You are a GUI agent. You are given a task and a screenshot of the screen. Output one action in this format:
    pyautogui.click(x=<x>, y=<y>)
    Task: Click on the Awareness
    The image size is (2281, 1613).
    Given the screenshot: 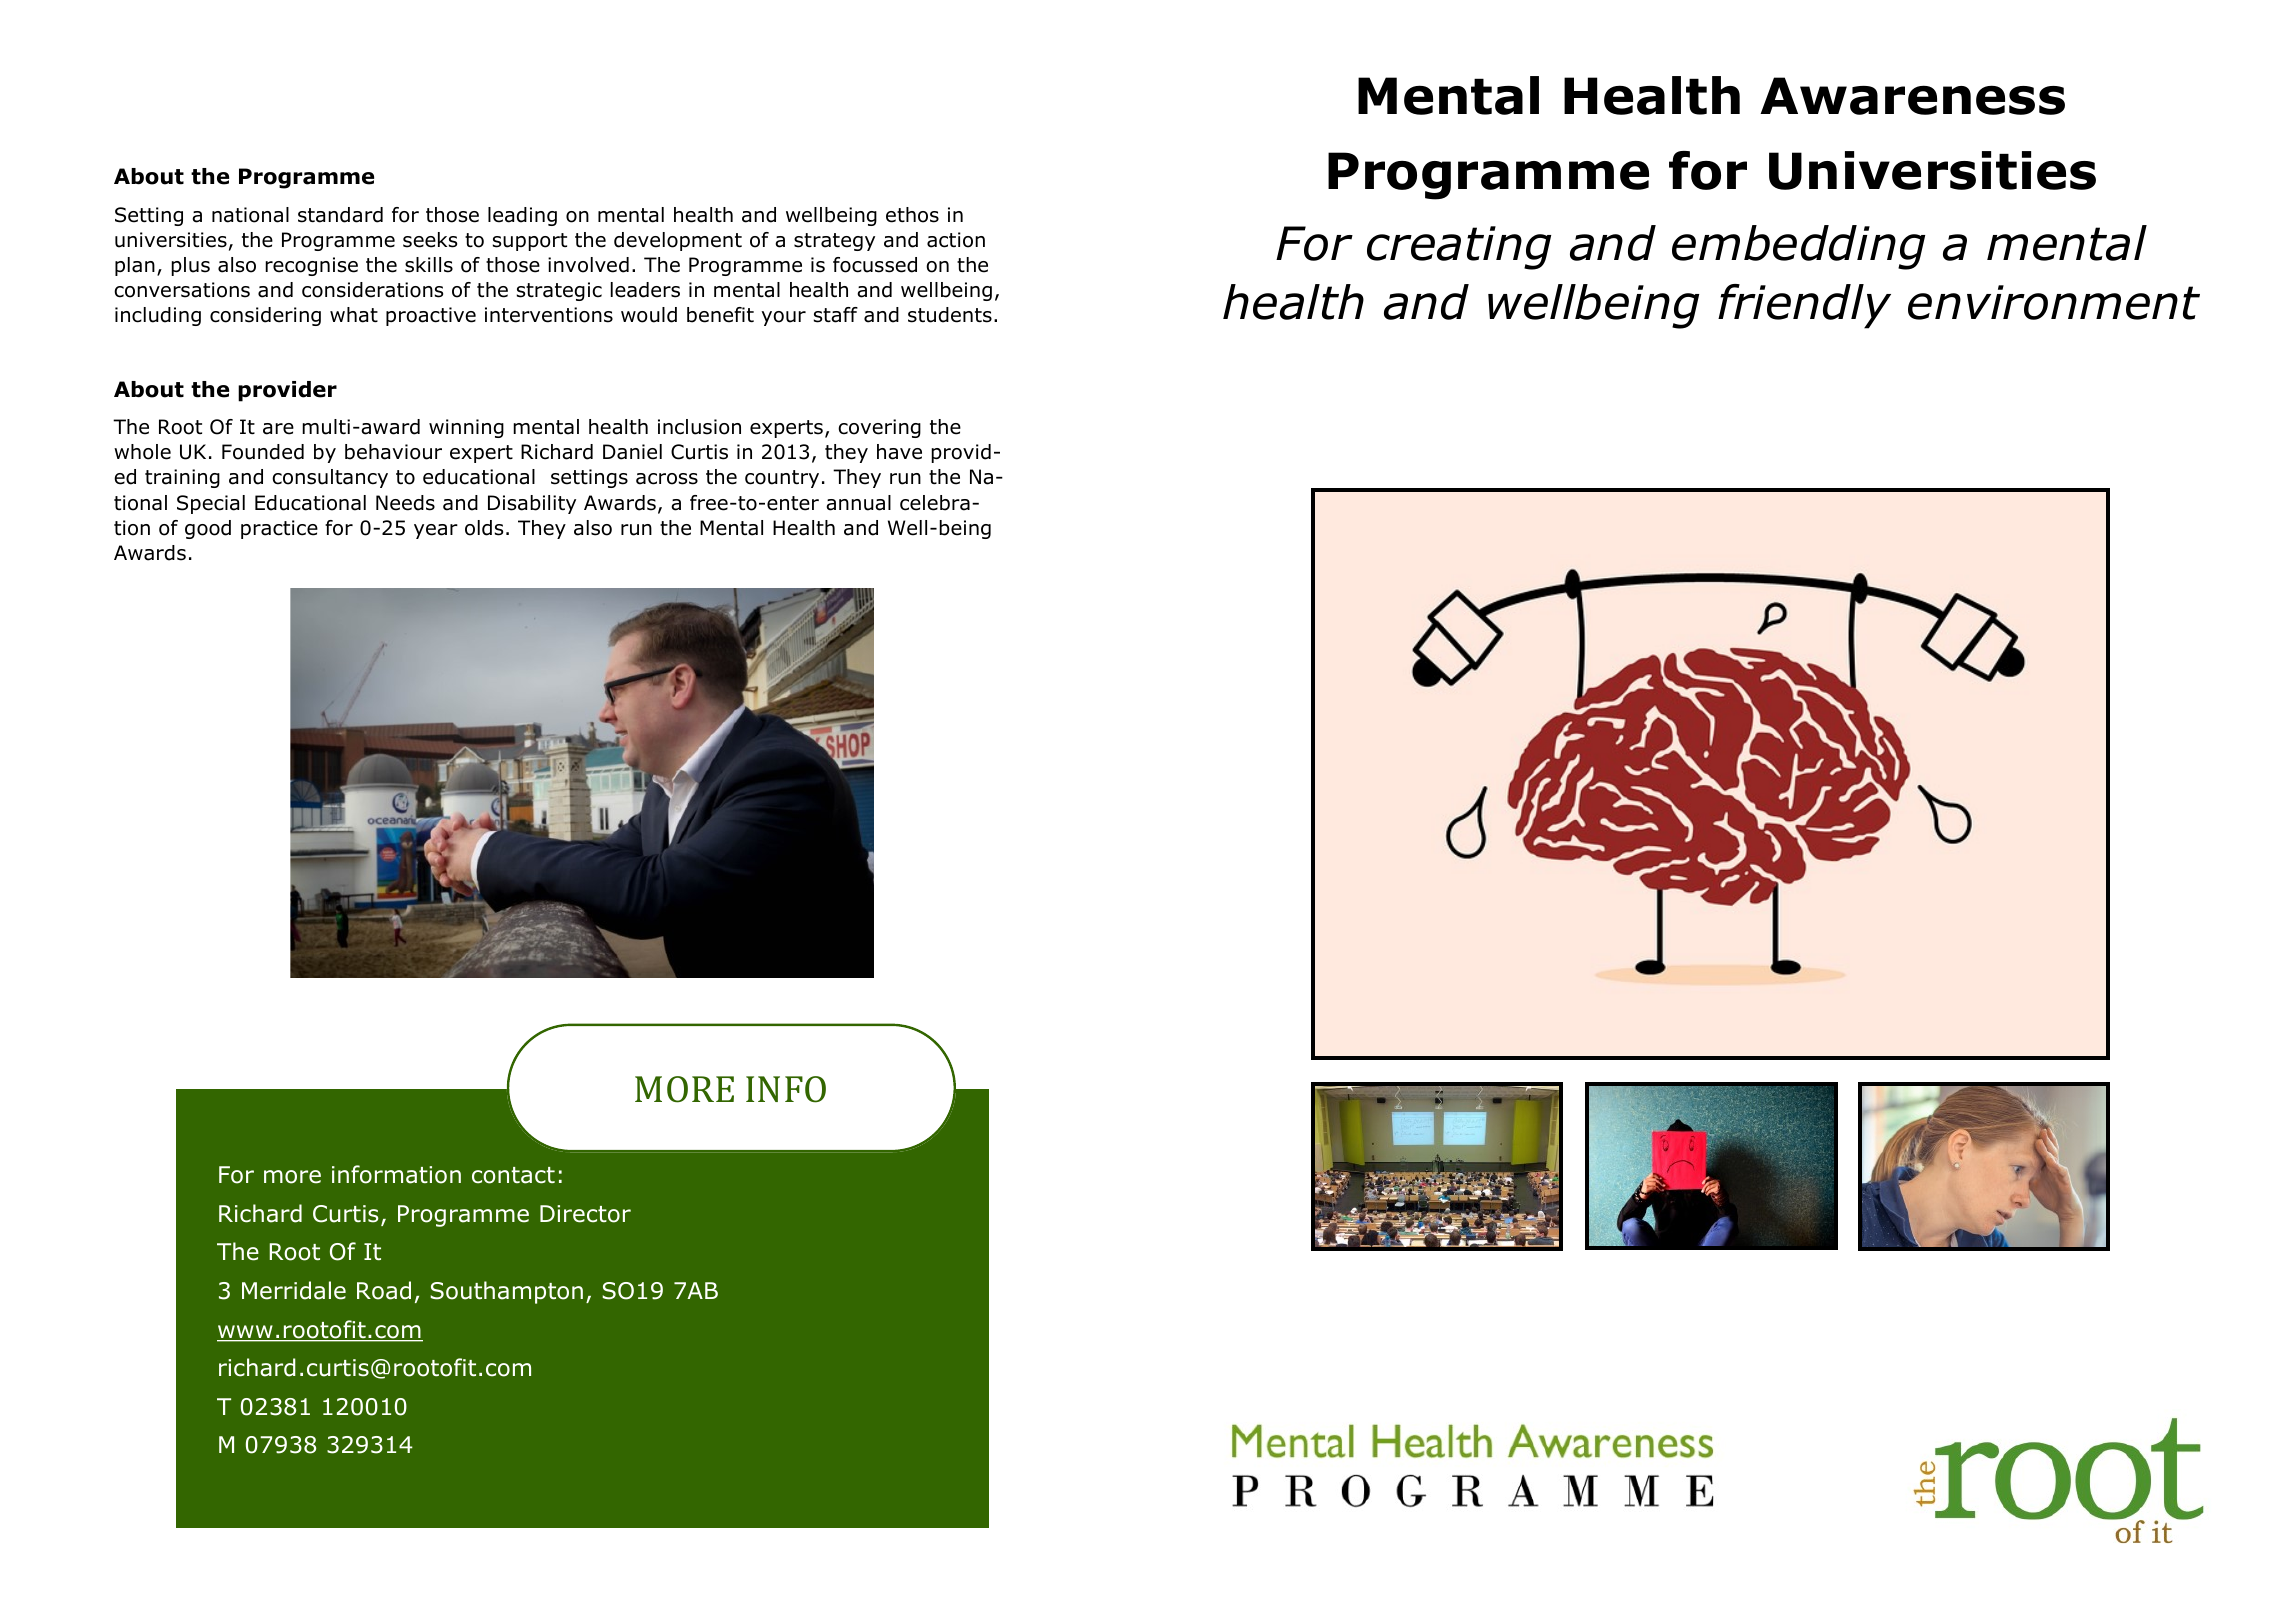 What is the action you would take?
    pyautogui.click(x=1912, y=96)
